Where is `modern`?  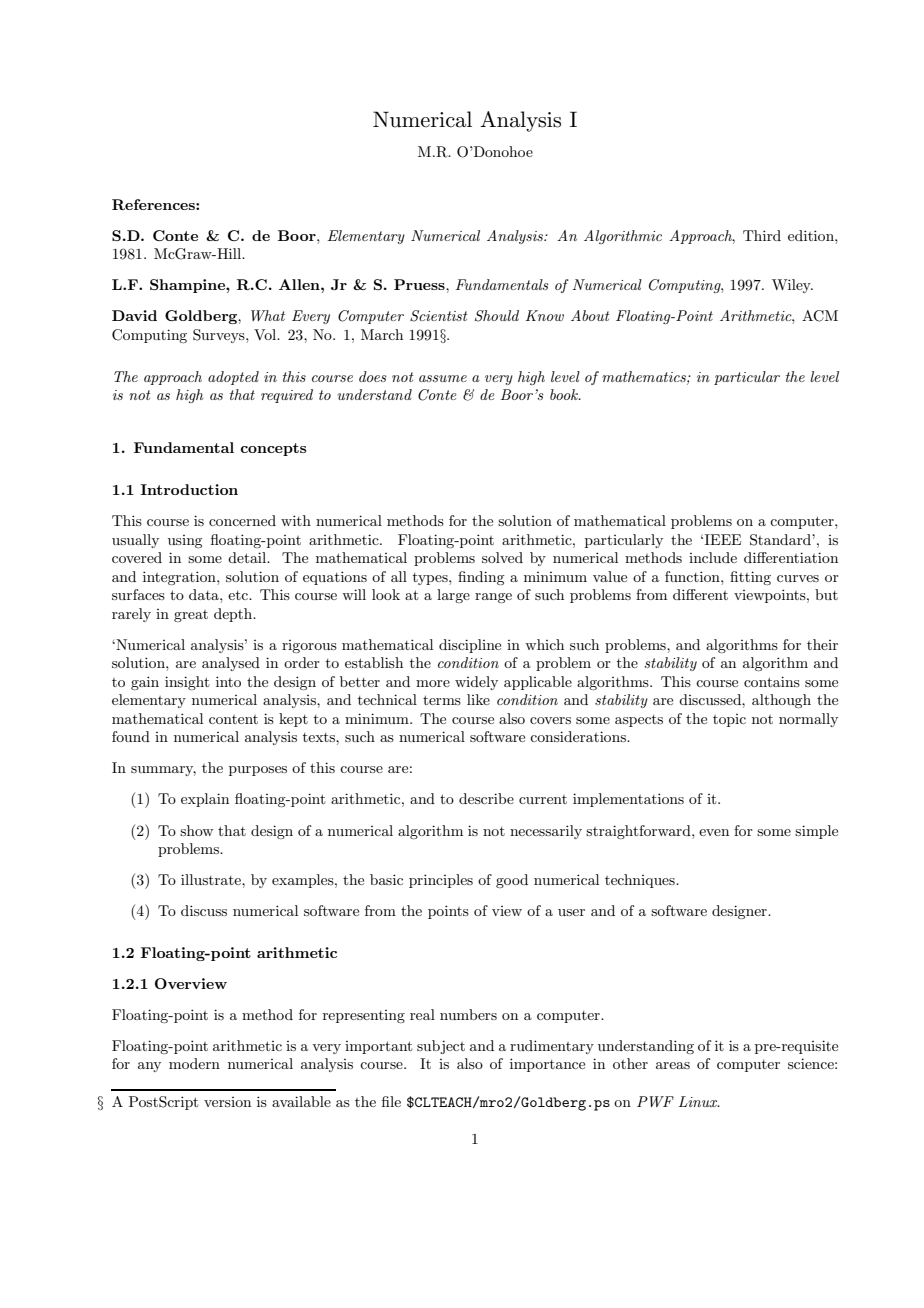 modern is located at coordinates (194, 1063).
